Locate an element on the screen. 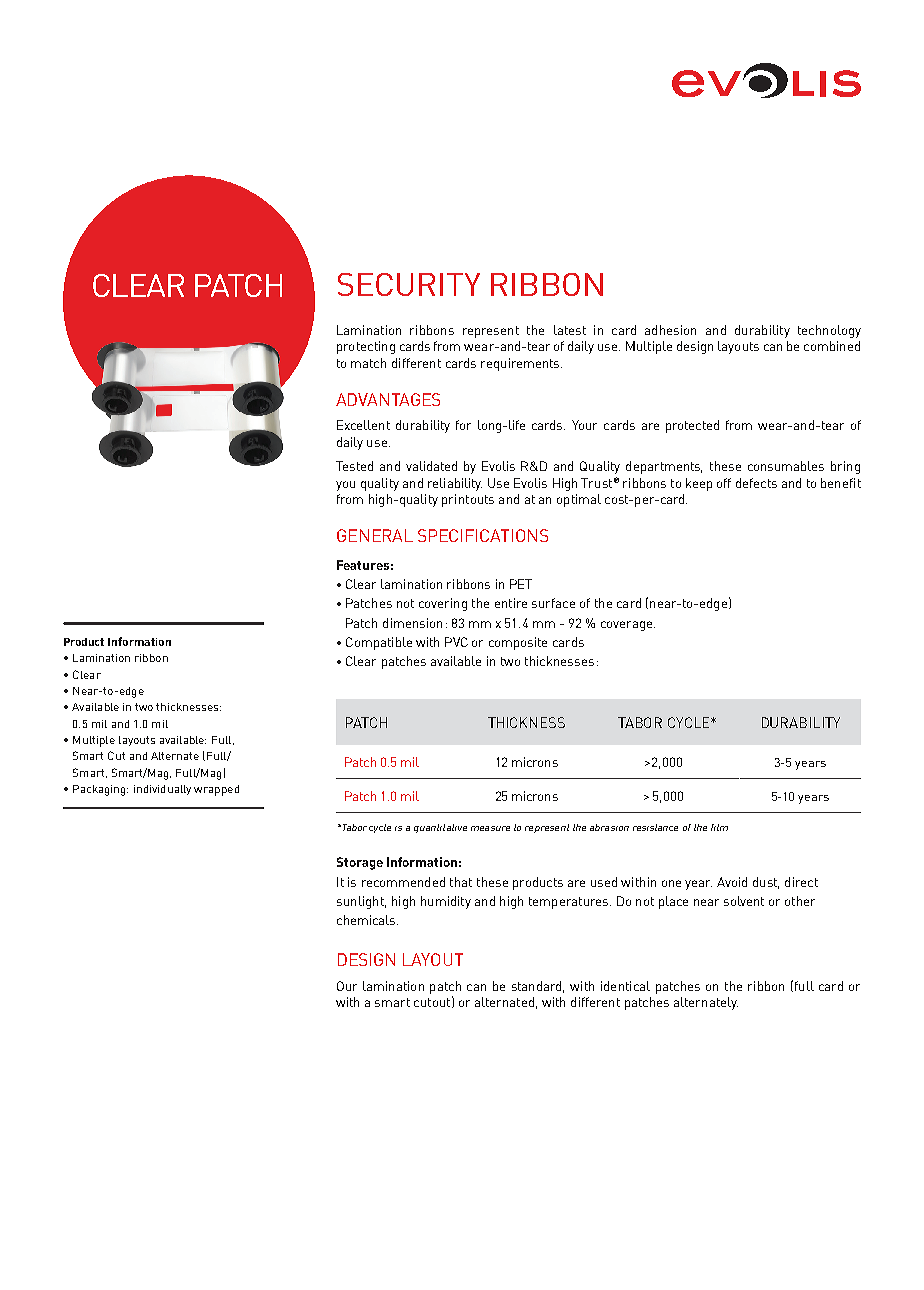 The image size is (924, 1290). validated is located at coordinates (431, 466).
